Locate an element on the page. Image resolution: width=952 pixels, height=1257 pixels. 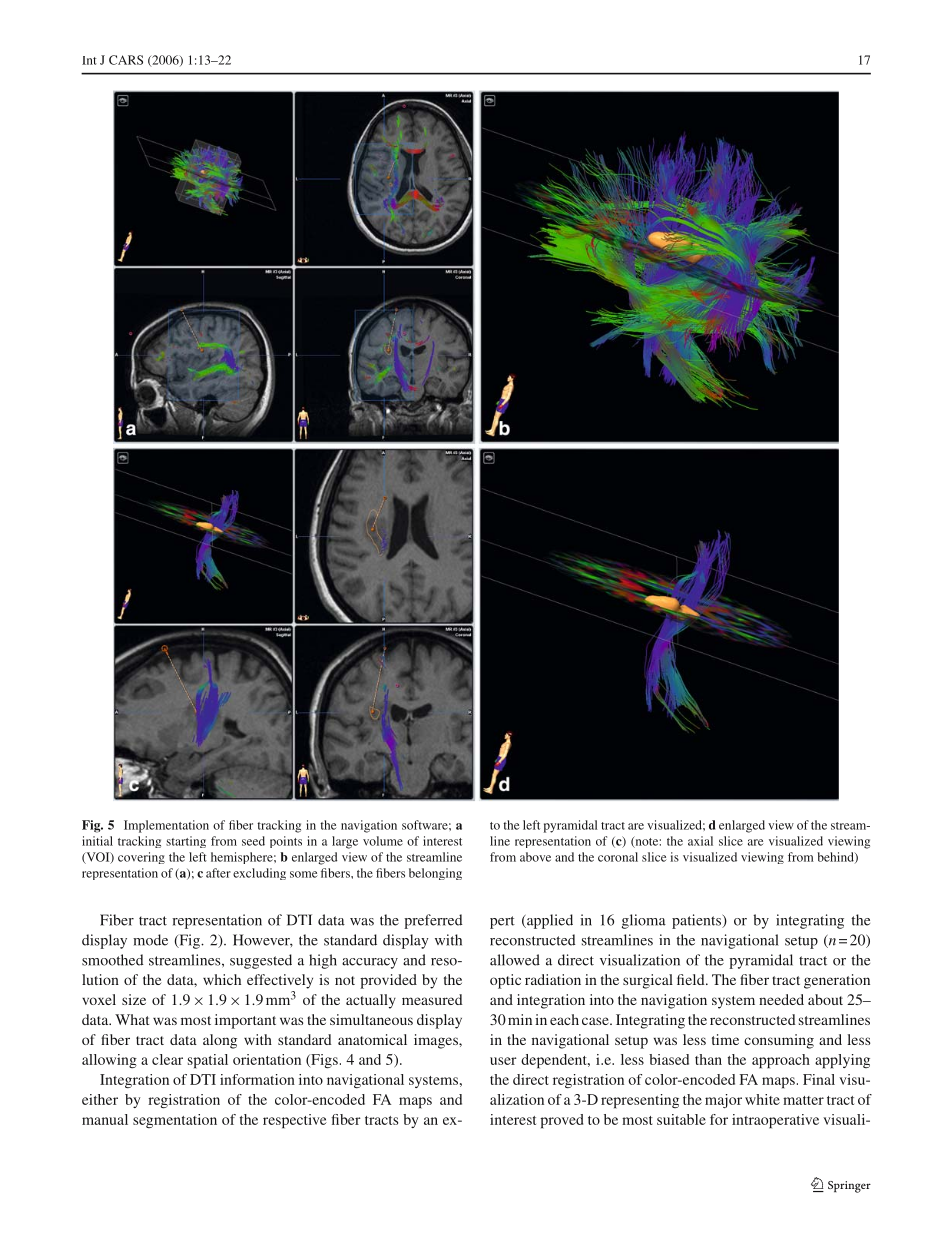
seed is located at coordinates (253, 841).
